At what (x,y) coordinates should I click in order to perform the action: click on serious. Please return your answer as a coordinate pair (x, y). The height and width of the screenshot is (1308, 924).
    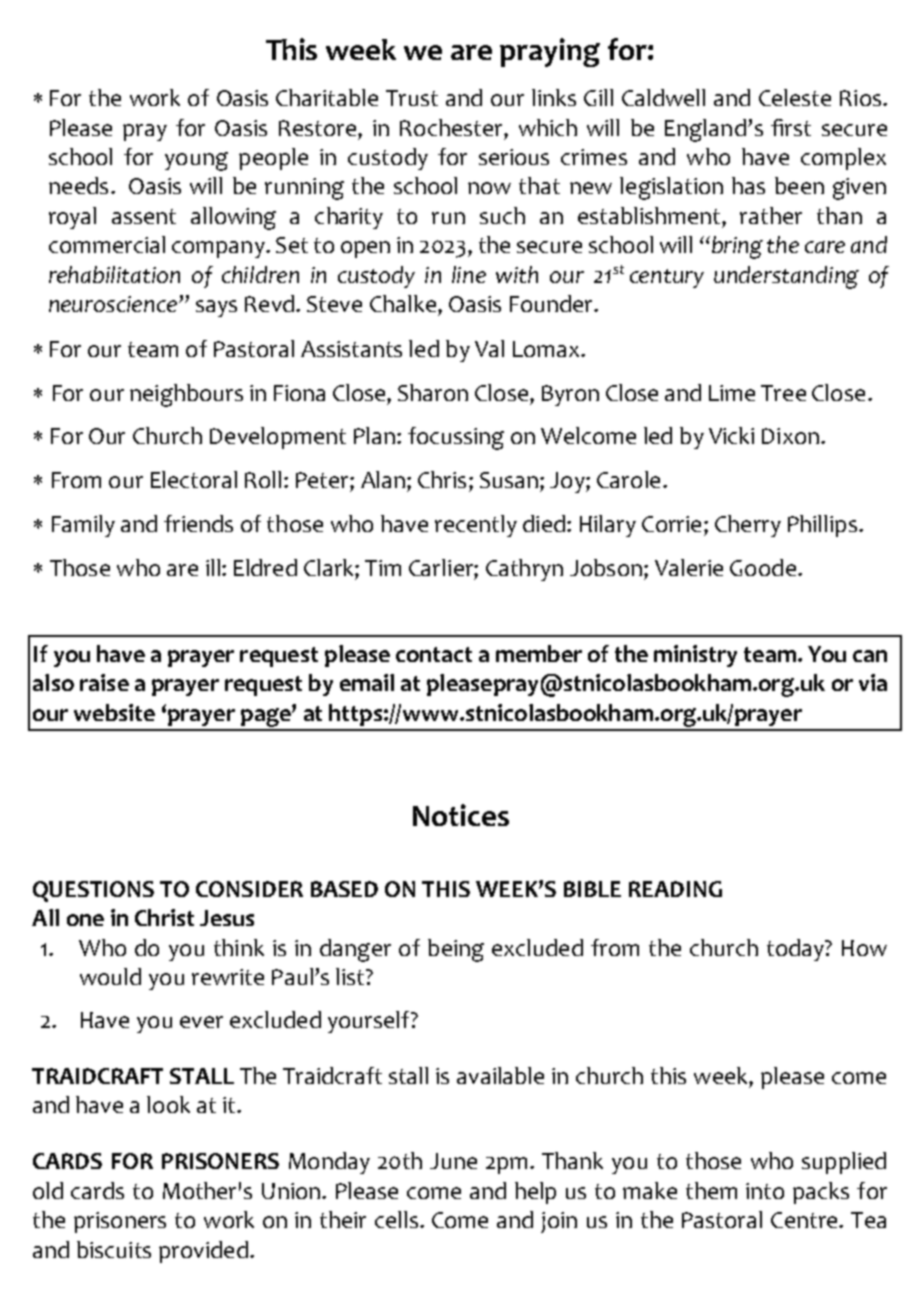
    Looking at the image, I should click on (514, 157).
